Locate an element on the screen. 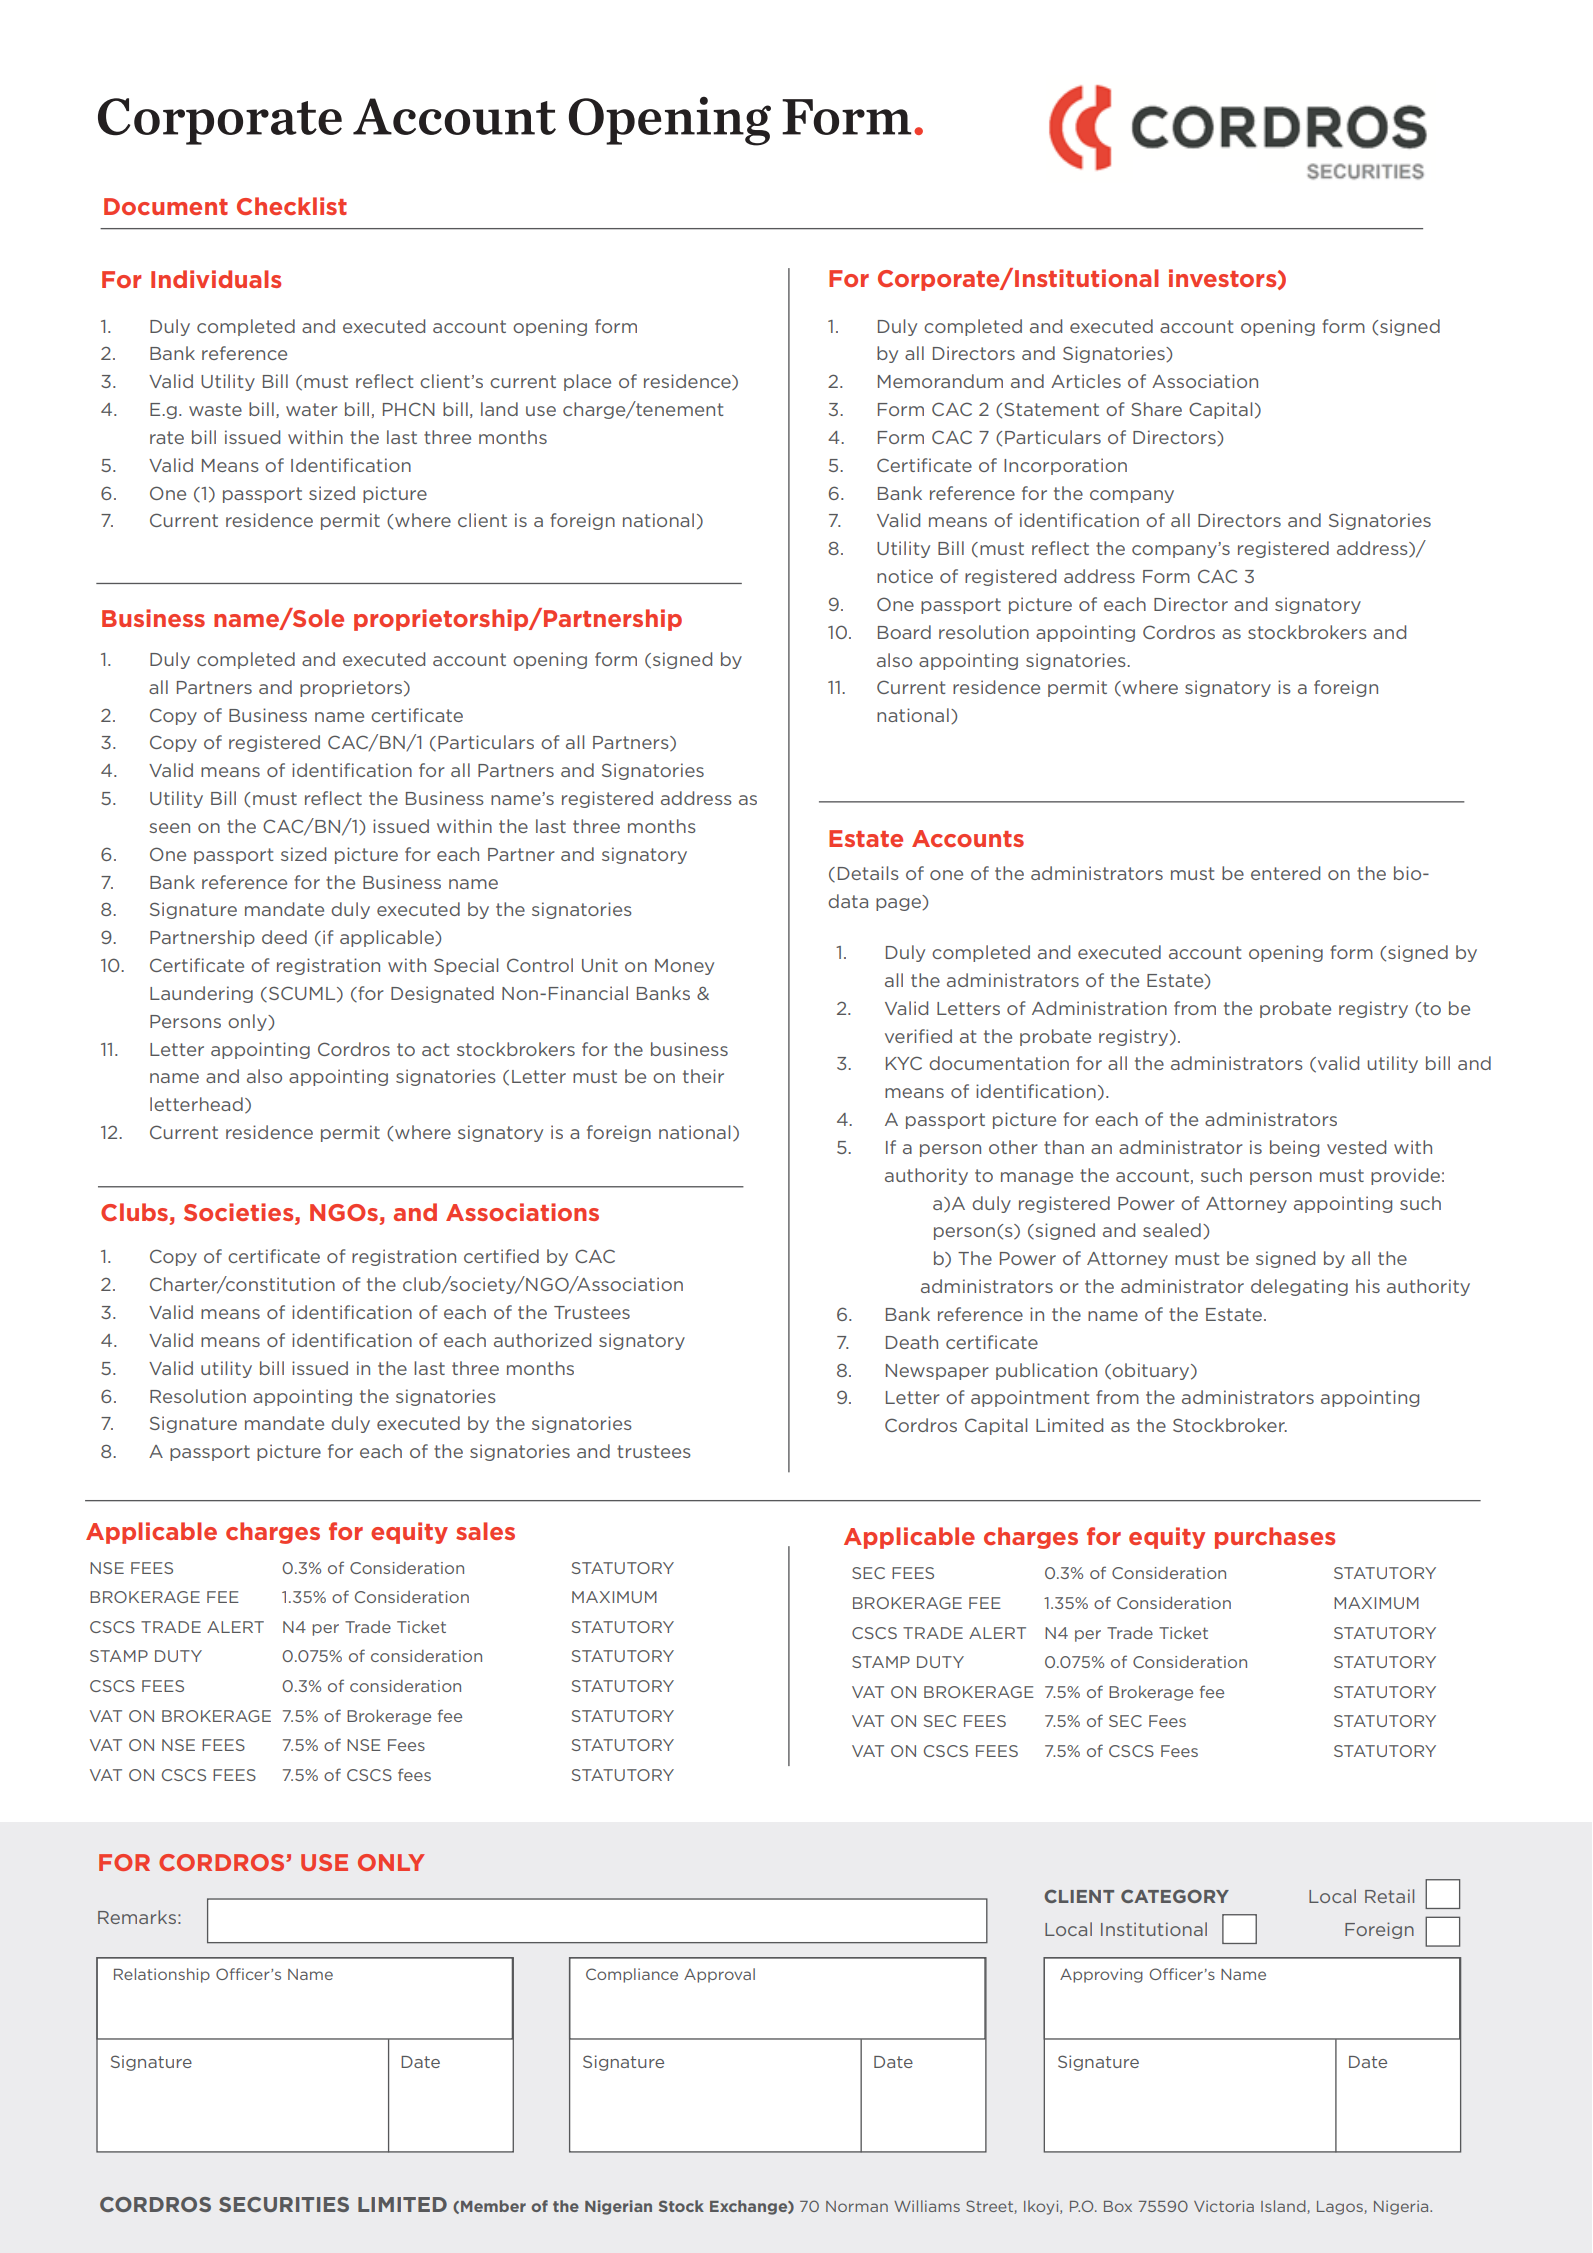 The height and width of the screenshot is (2253, 1593). entered is located at coordinates (1285, 873).
